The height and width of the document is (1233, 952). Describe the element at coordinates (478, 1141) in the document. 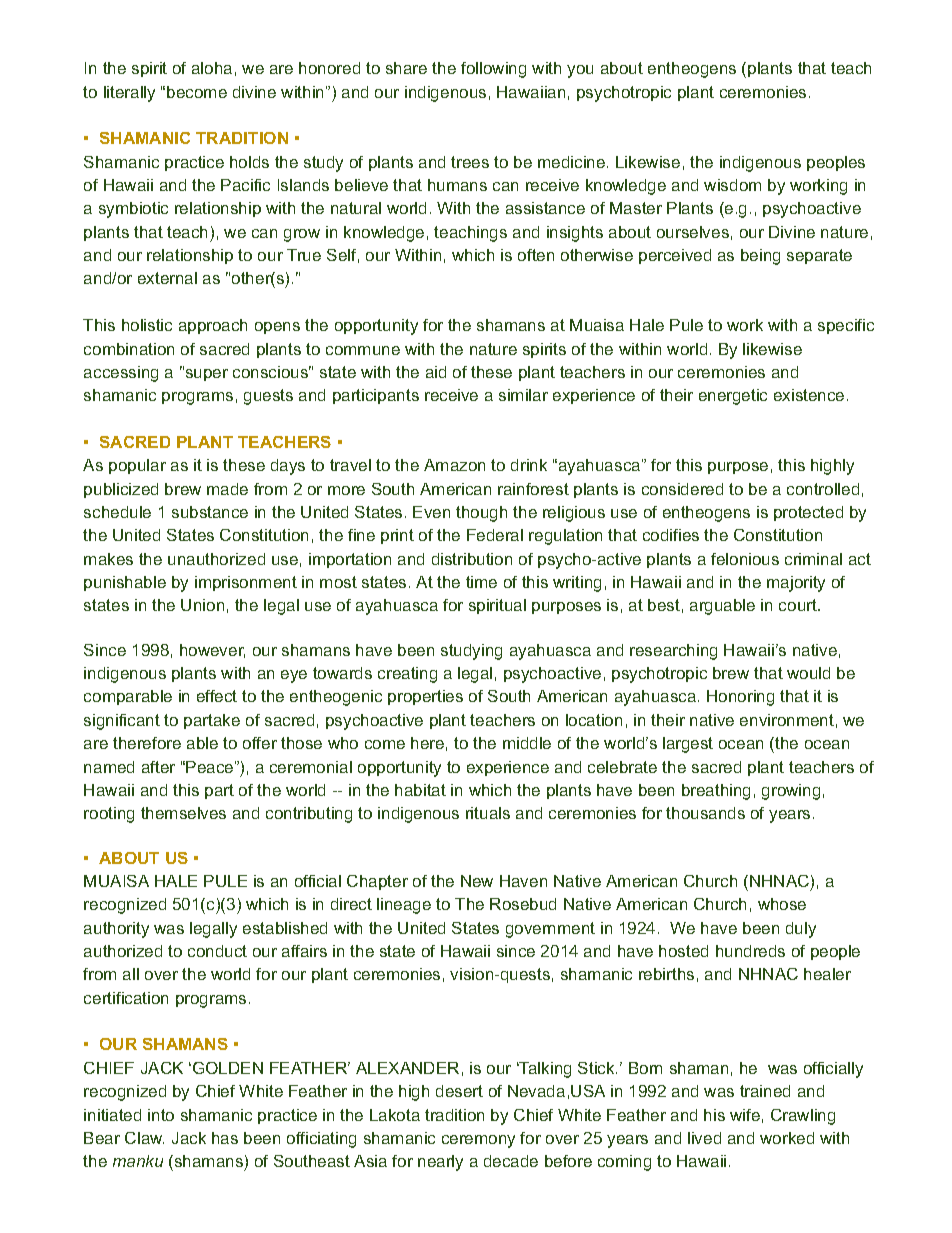

I see `ceremony` at that location.
